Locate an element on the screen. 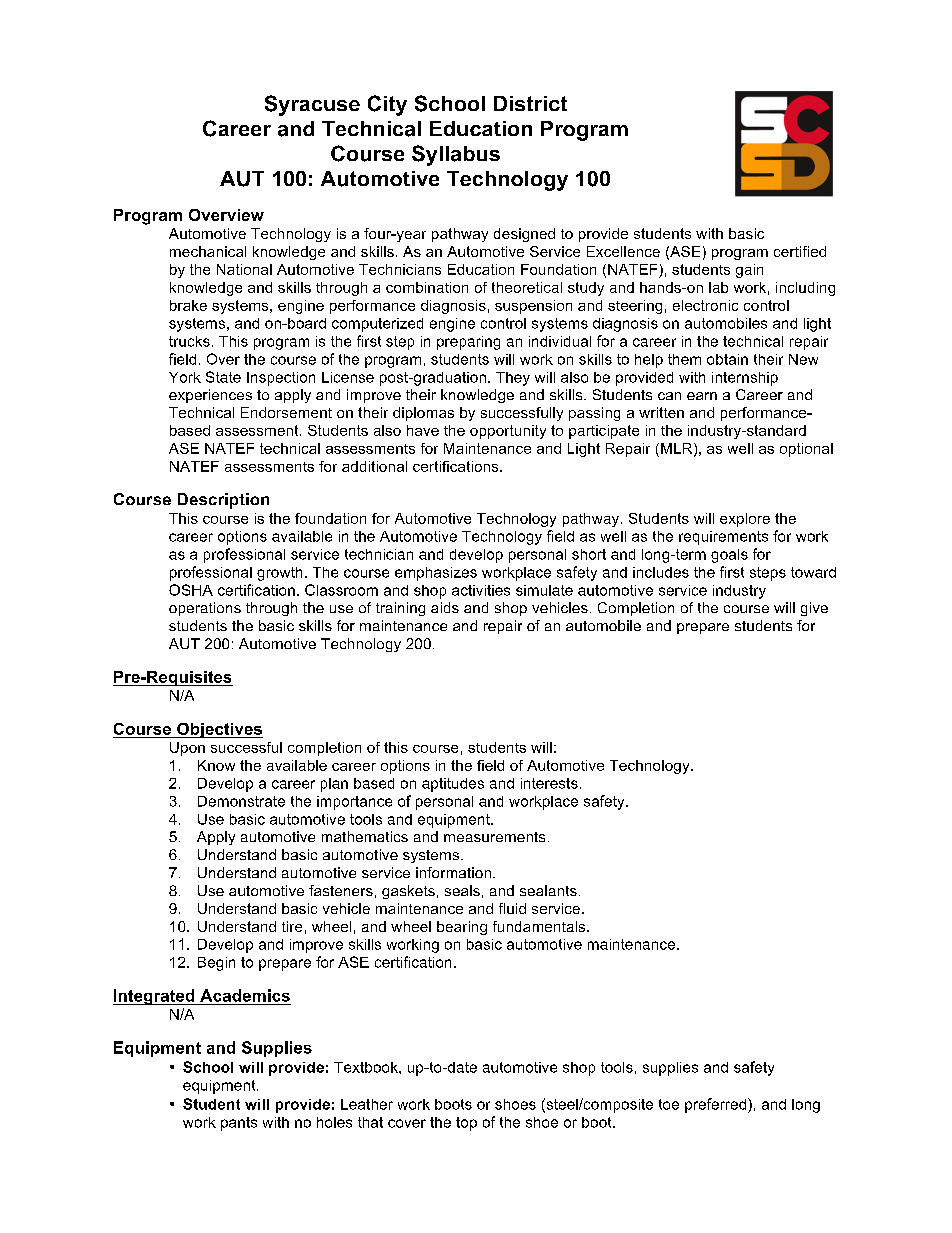  operations is located at coordinates (205, 609).
